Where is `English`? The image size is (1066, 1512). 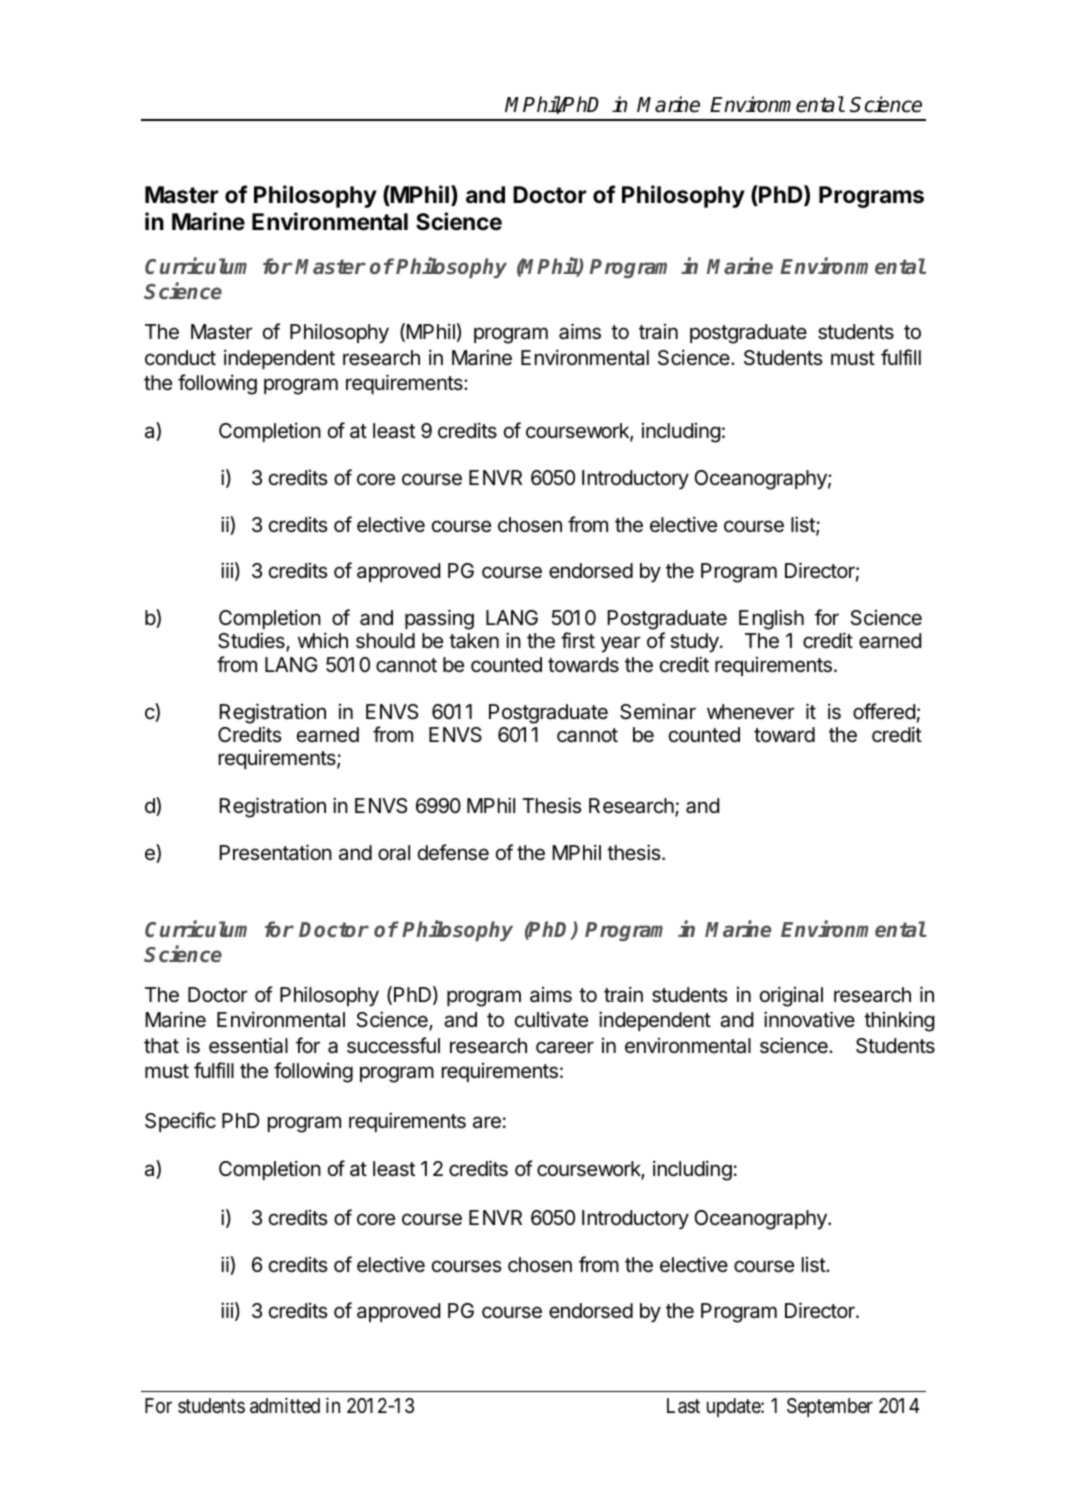 English is located at coordinates (771, 619).
